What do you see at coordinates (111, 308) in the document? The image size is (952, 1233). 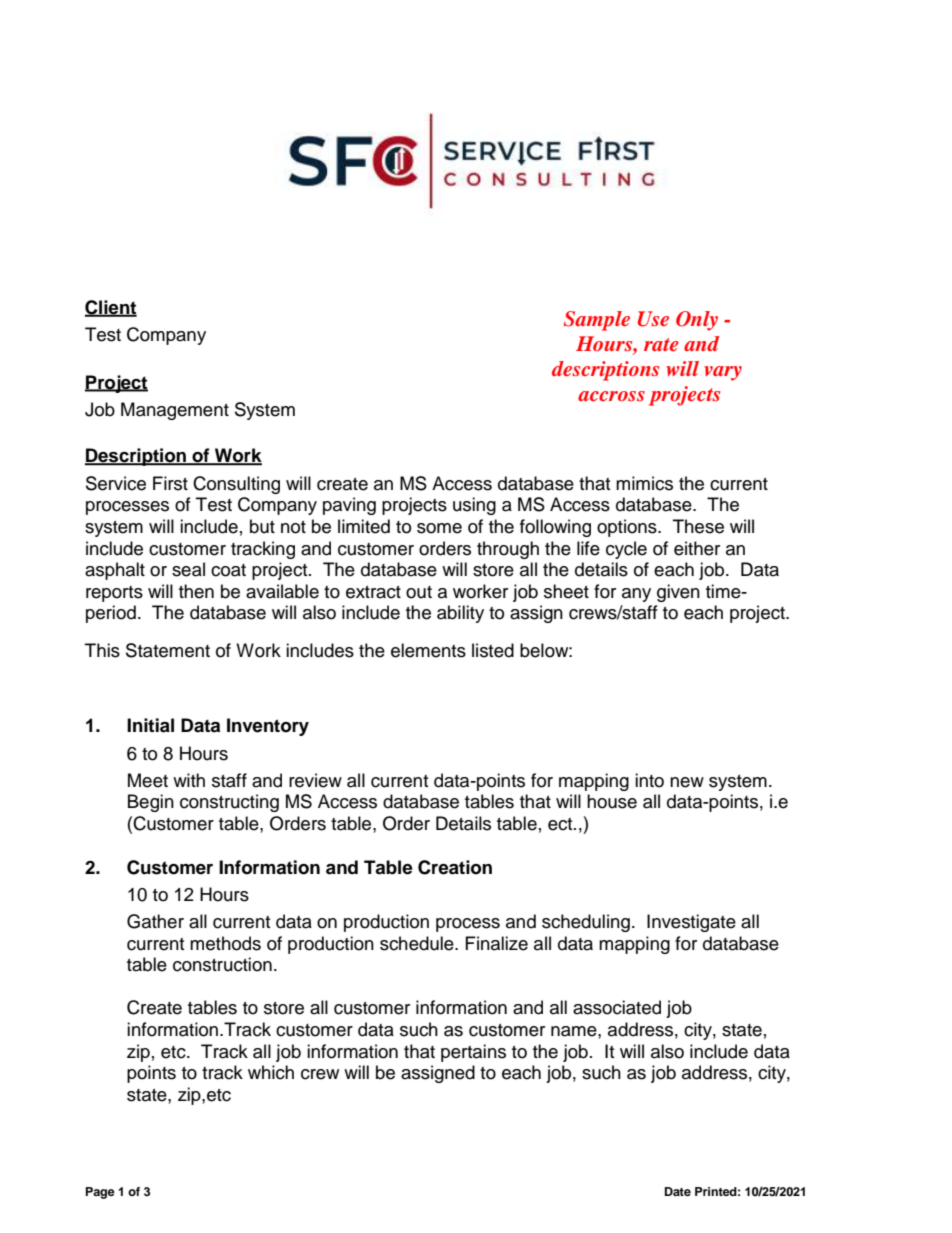 I see `Client` at bounding box center [111, 308].
